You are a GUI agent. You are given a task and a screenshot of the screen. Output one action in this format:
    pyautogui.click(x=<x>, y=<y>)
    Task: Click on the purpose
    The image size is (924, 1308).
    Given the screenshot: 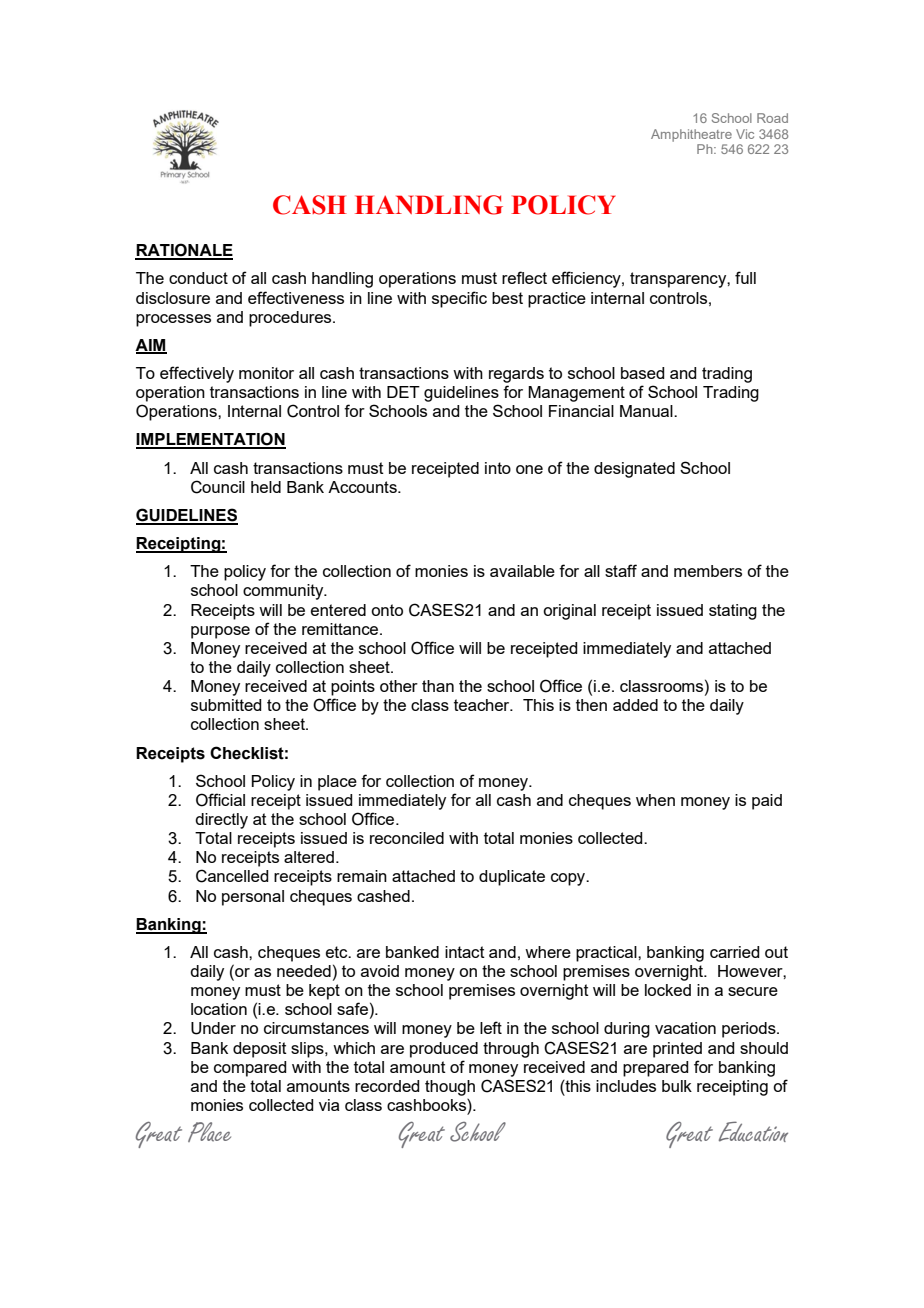 What is the action you would take?
    pyautogui.click(x=220, y=632)
